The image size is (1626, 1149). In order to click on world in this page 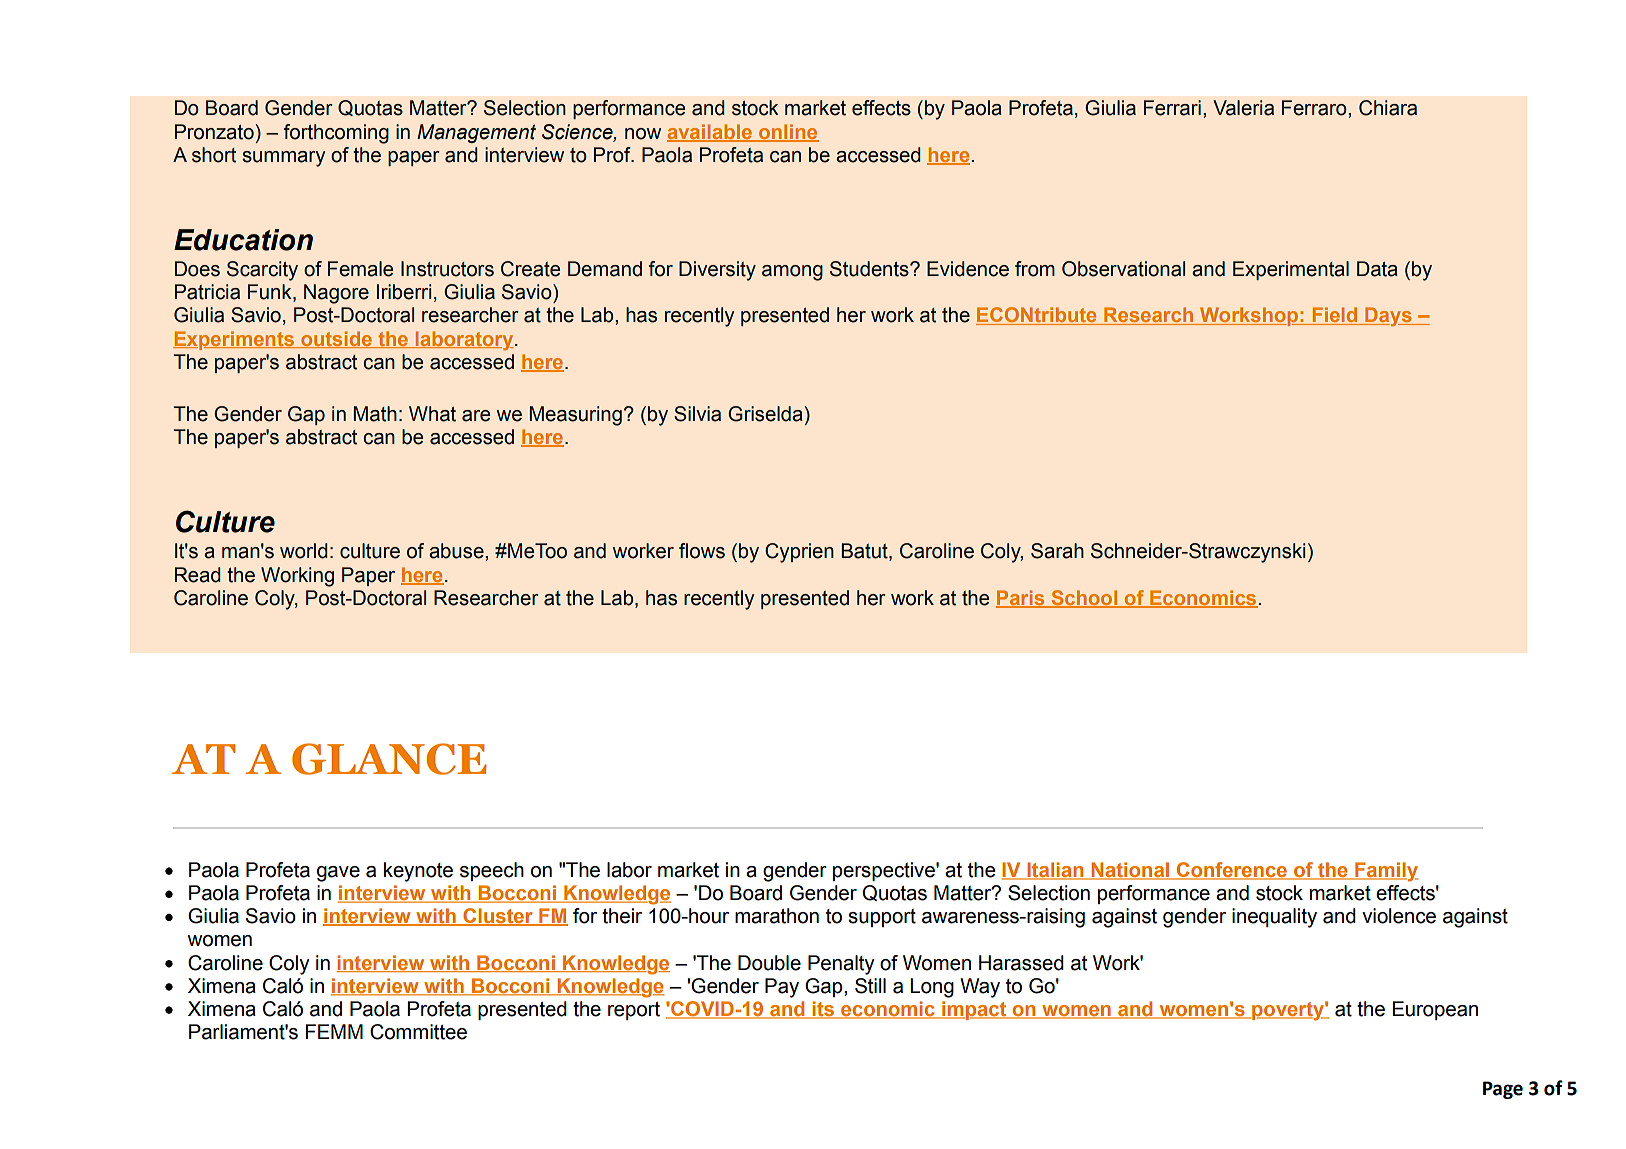, I will do `click(304, 551)`.
